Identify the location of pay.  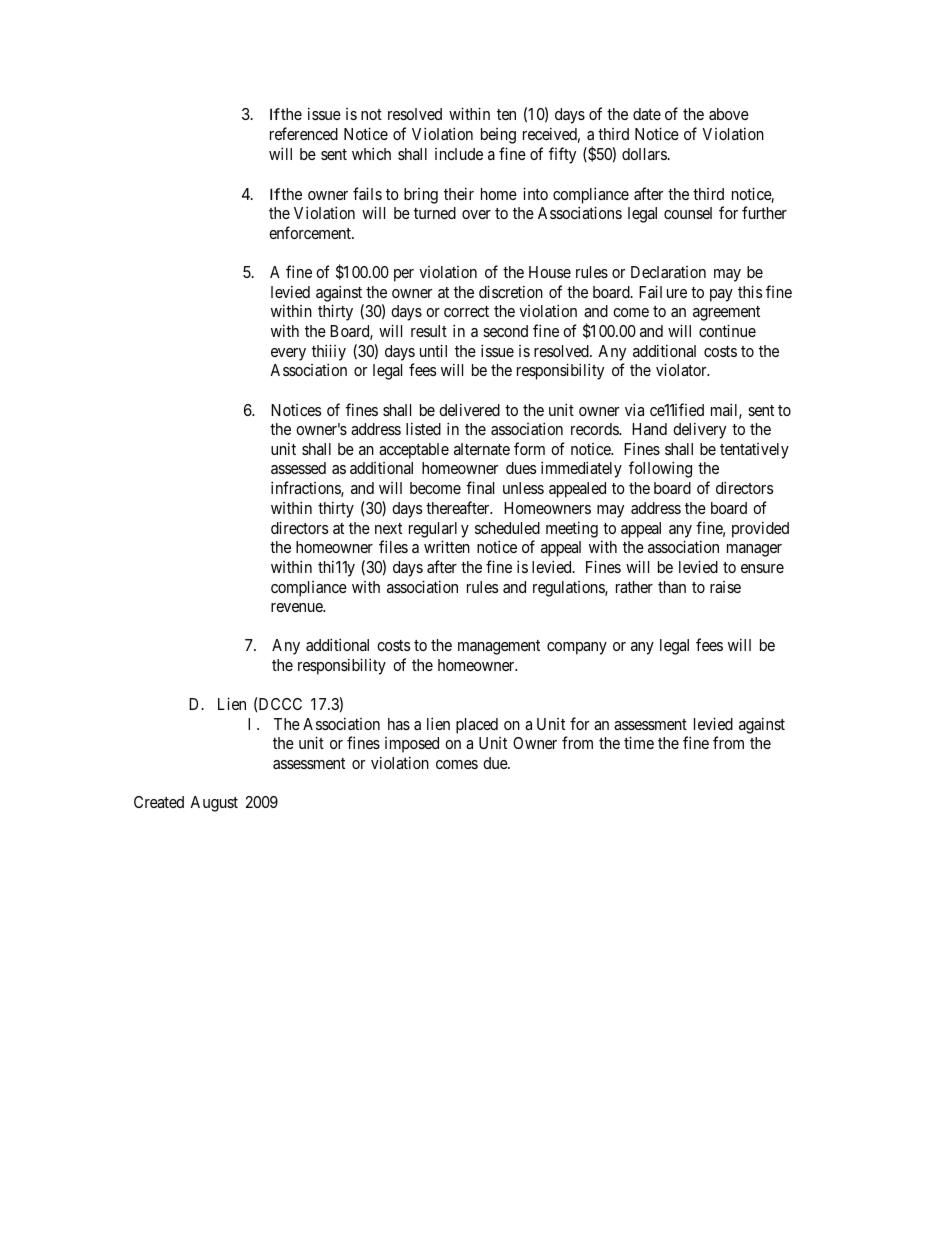
(721, 295).
